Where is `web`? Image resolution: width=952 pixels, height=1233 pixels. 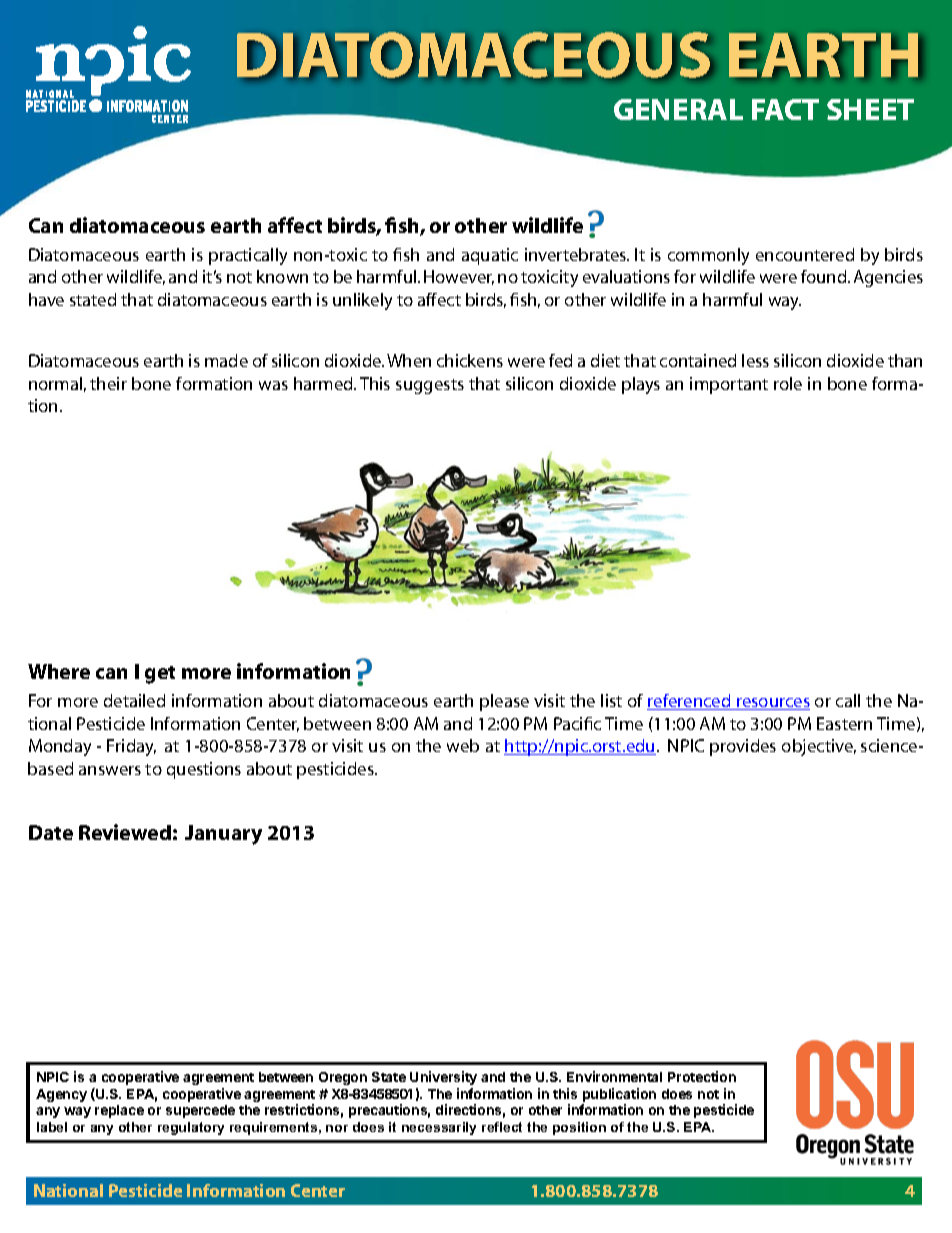 web is located at coordinates (463, 745).
